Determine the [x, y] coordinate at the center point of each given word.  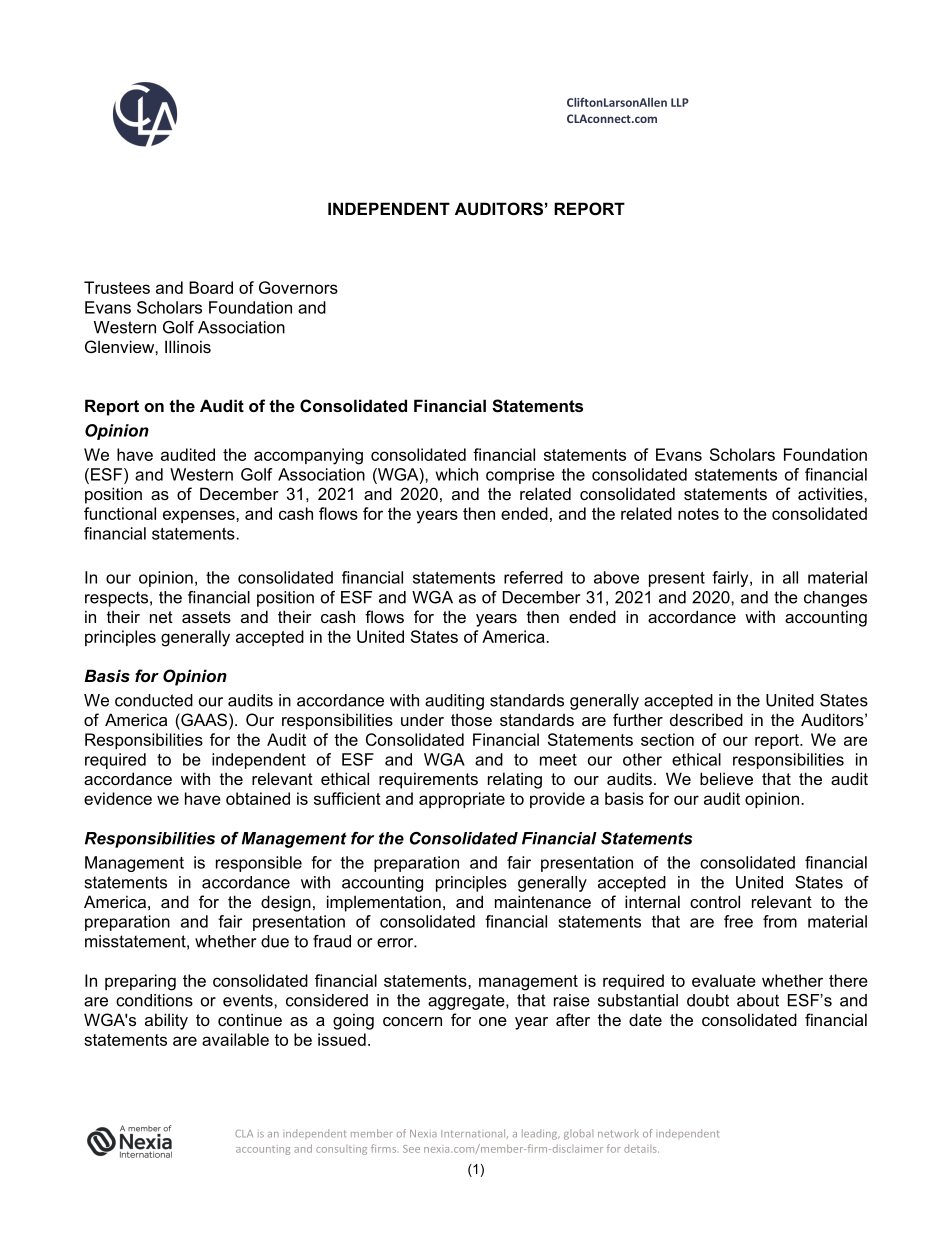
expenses [200, 516]
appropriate [462, 800]
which [456, 474]
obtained [258, 798]
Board [211, 287]
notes [698, 514]
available [235, 1039]
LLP [680, 102]
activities [831, 493]
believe [726, 778]
